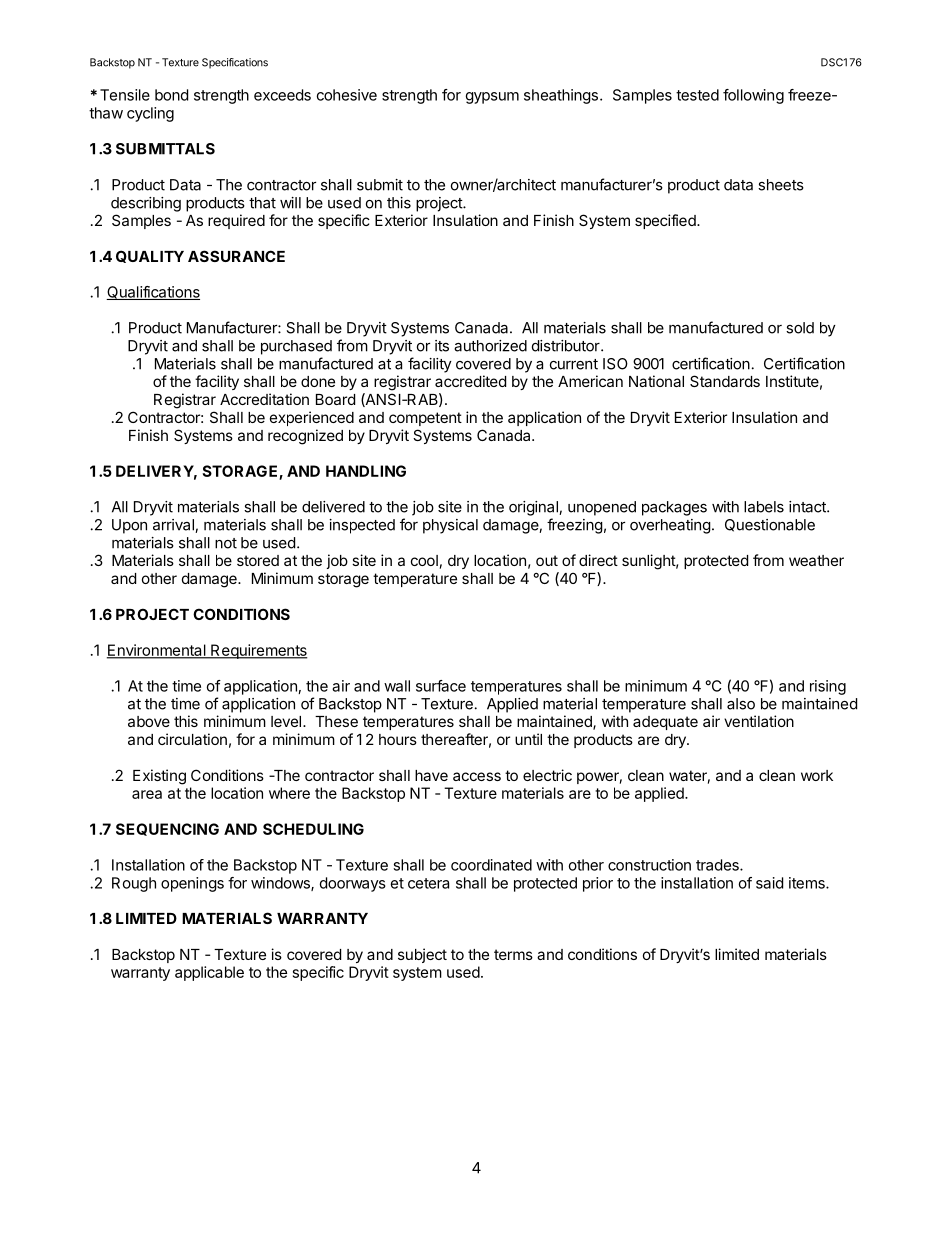 The image size is (952, 1233). Describe the element at coordinates (817, 775) in the screenshot. I see `work` at that location.
